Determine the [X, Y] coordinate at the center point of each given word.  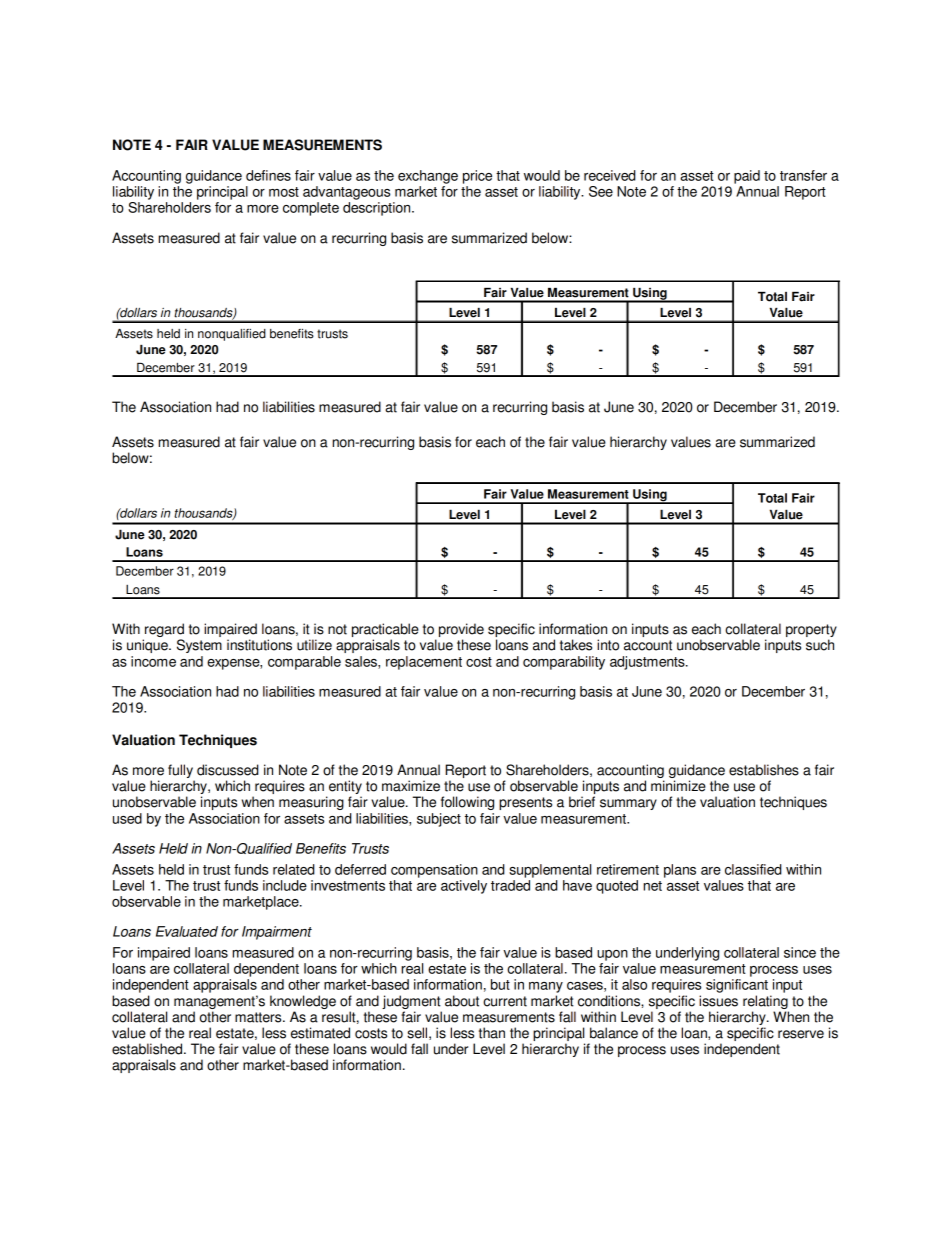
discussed [228, 770]
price [477, 177]
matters [259, 1017]
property [811, 632]
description [378, 209]
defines [268, 175]
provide [461, 631]
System [199, 646]
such [820, 645]
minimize [678, 786]
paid [747, 177]
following [467, 803]
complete [311, 209]
